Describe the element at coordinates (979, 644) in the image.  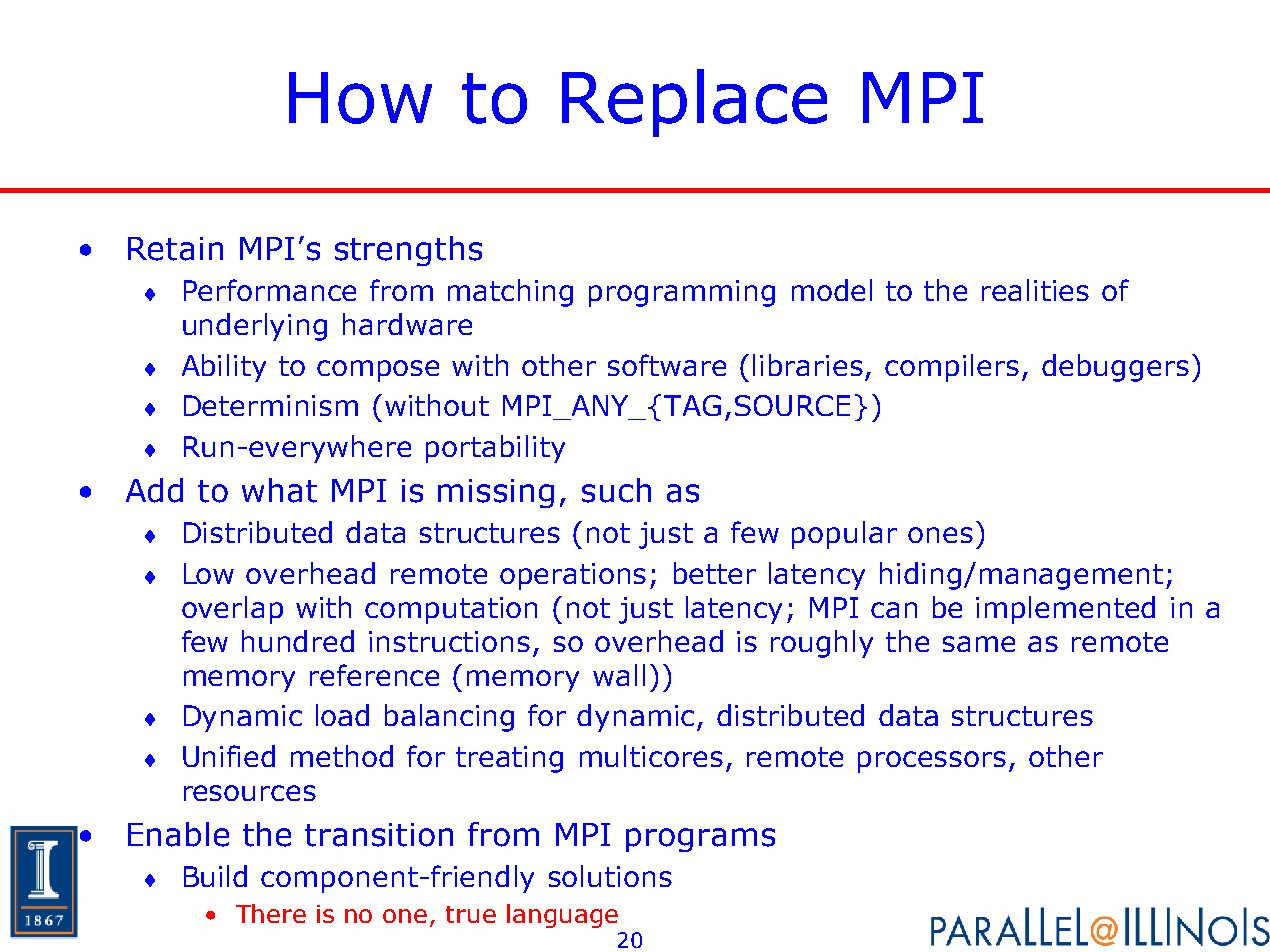
I see `same` at that location.
